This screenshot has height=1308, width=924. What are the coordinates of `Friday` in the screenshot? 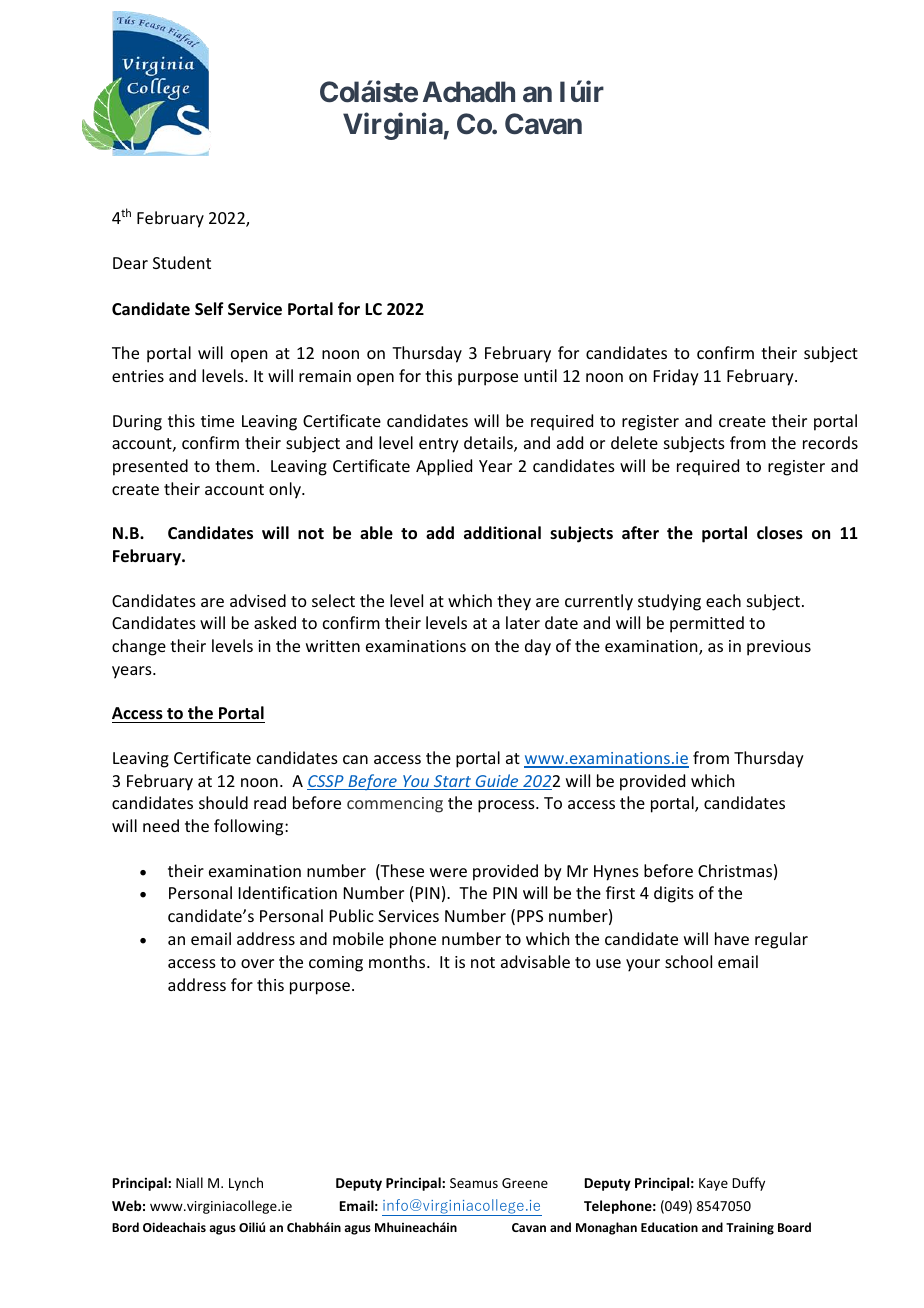 It's located at (676, 377).
